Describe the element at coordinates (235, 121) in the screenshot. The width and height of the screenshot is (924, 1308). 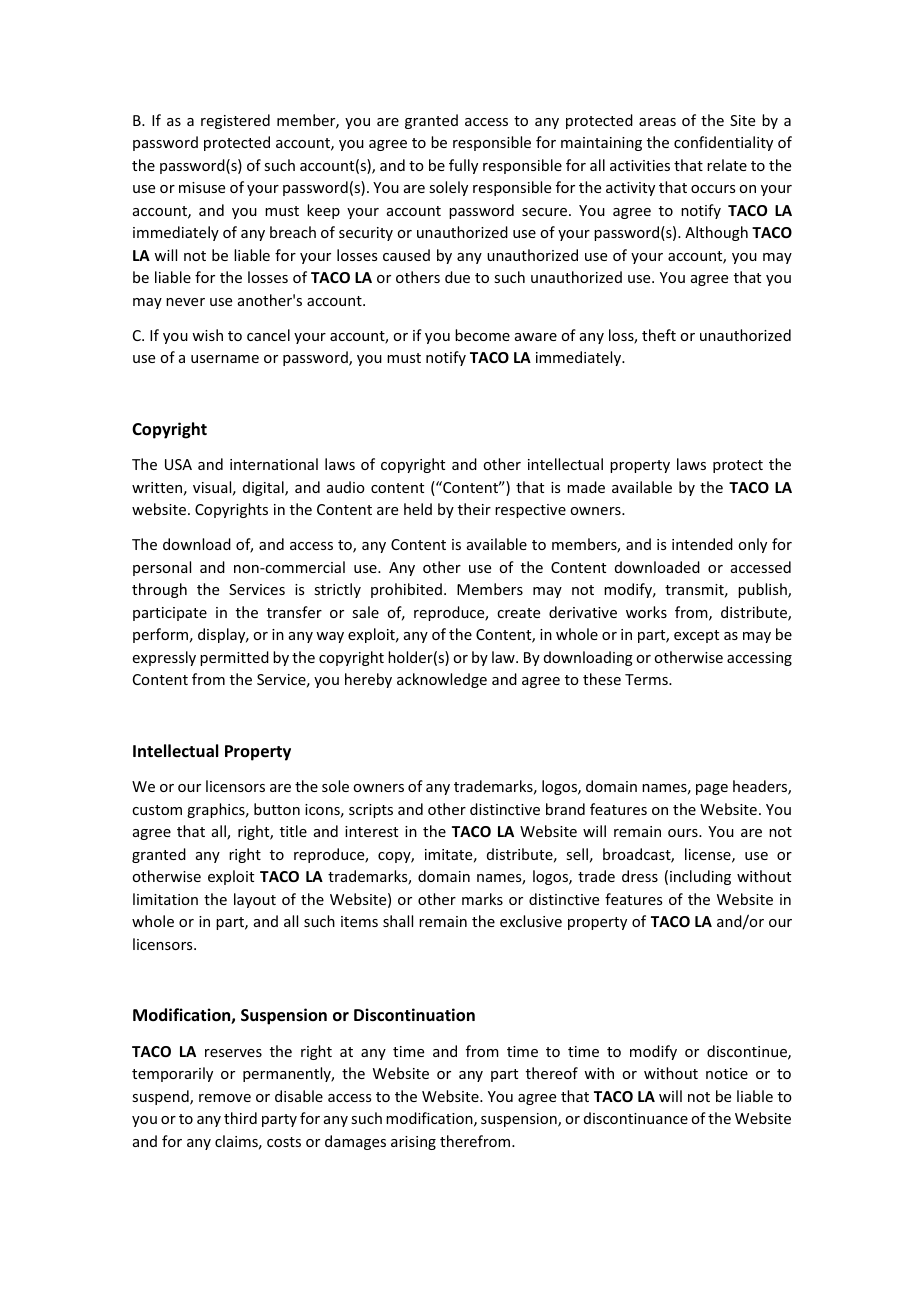
I see `registered` at that location.
